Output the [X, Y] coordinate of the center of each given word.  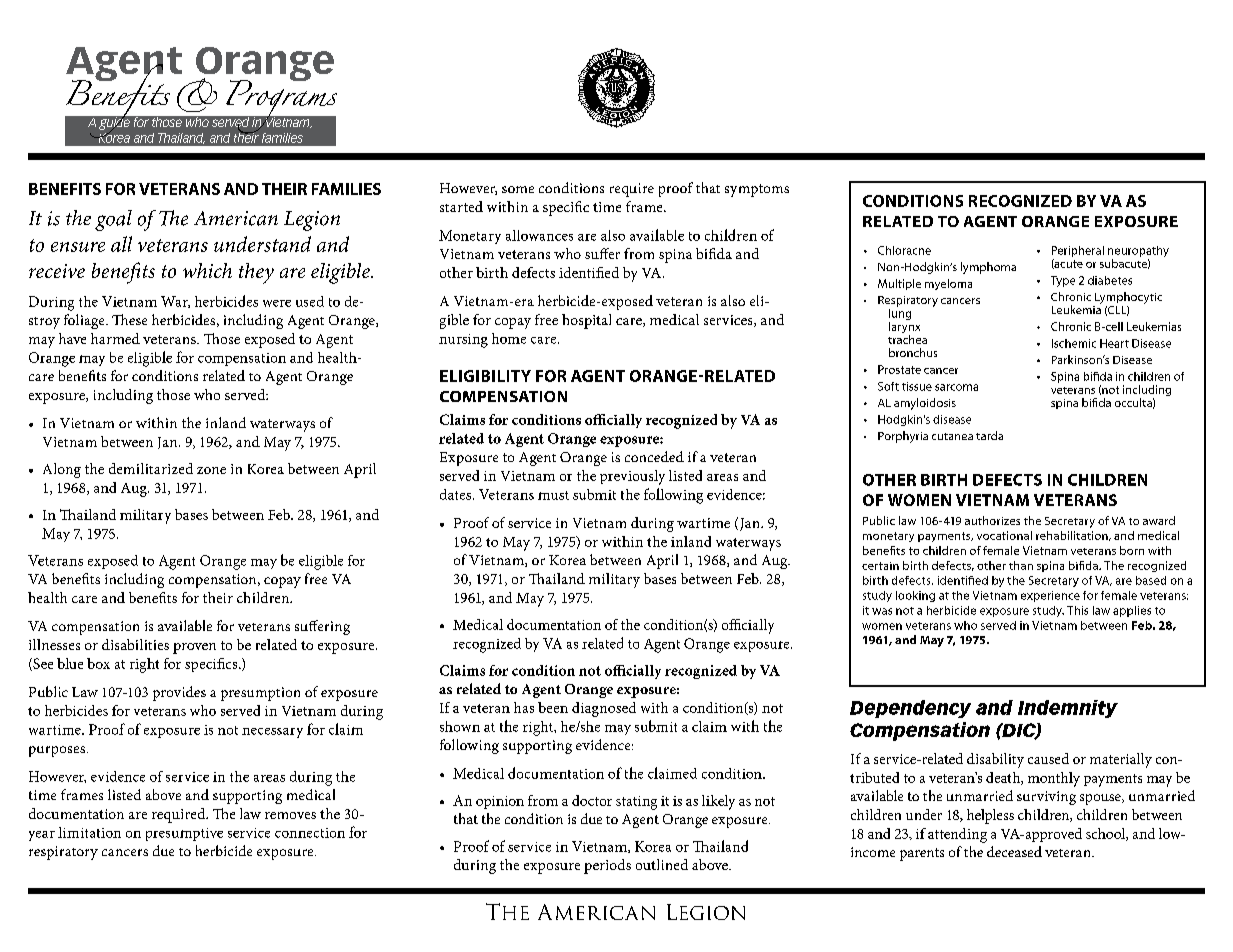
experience [1050, 596]
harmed [115, 338]
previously [632, 477]
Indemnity [1068, 709]
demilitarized [151, 468]
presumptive [184, 834]
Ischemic [1074, 343]
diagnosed [604, 709]
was [882, 611]
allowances [539, 235]
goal [113, 220]
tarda [989, 435]
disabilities [135, 644]
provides [179, 693]
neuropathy [1138, 253]
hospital [586, 321]
